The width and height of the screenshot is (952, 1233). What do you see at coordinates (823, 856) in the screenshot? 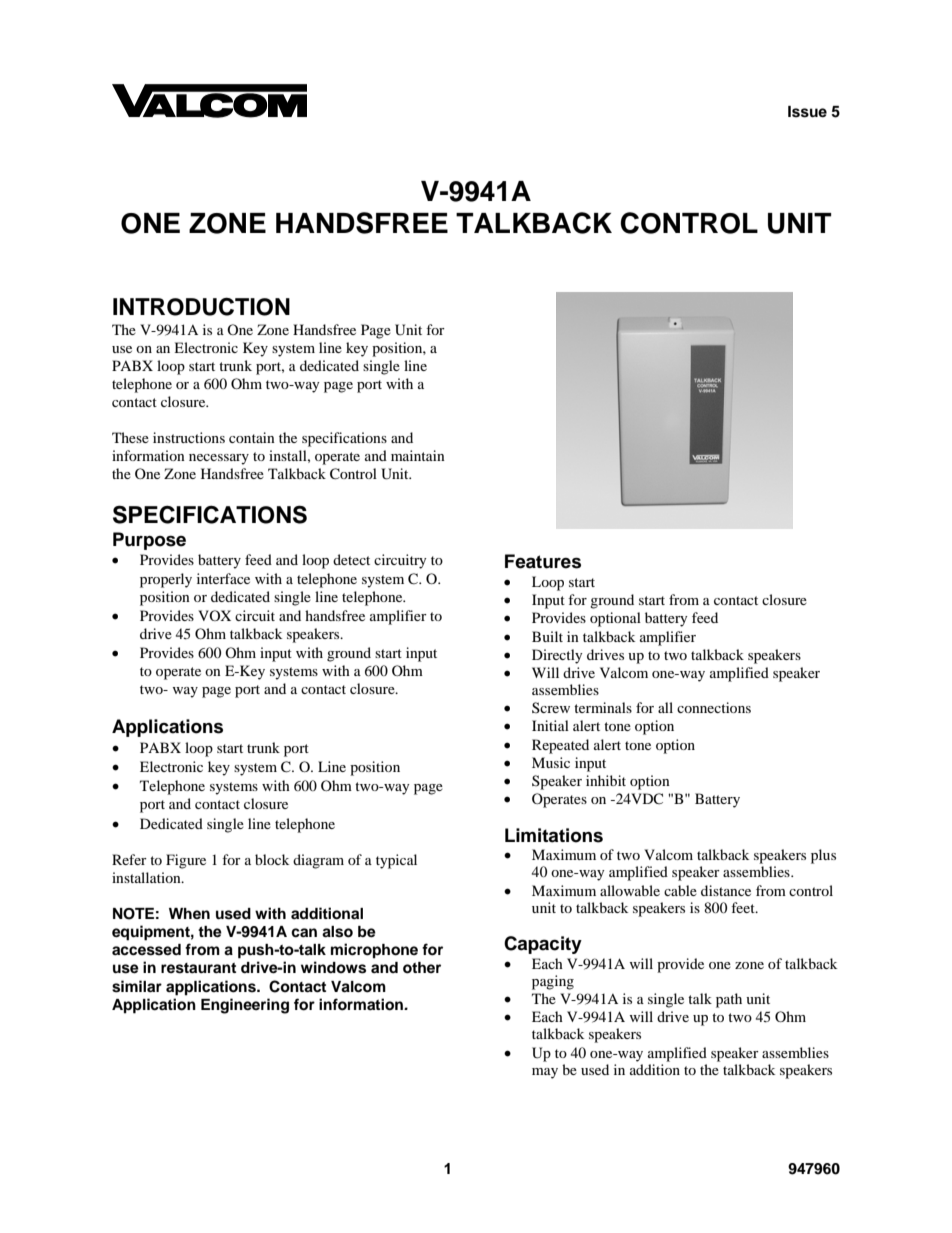
I see `plus` at bounding box center [823, 856].
